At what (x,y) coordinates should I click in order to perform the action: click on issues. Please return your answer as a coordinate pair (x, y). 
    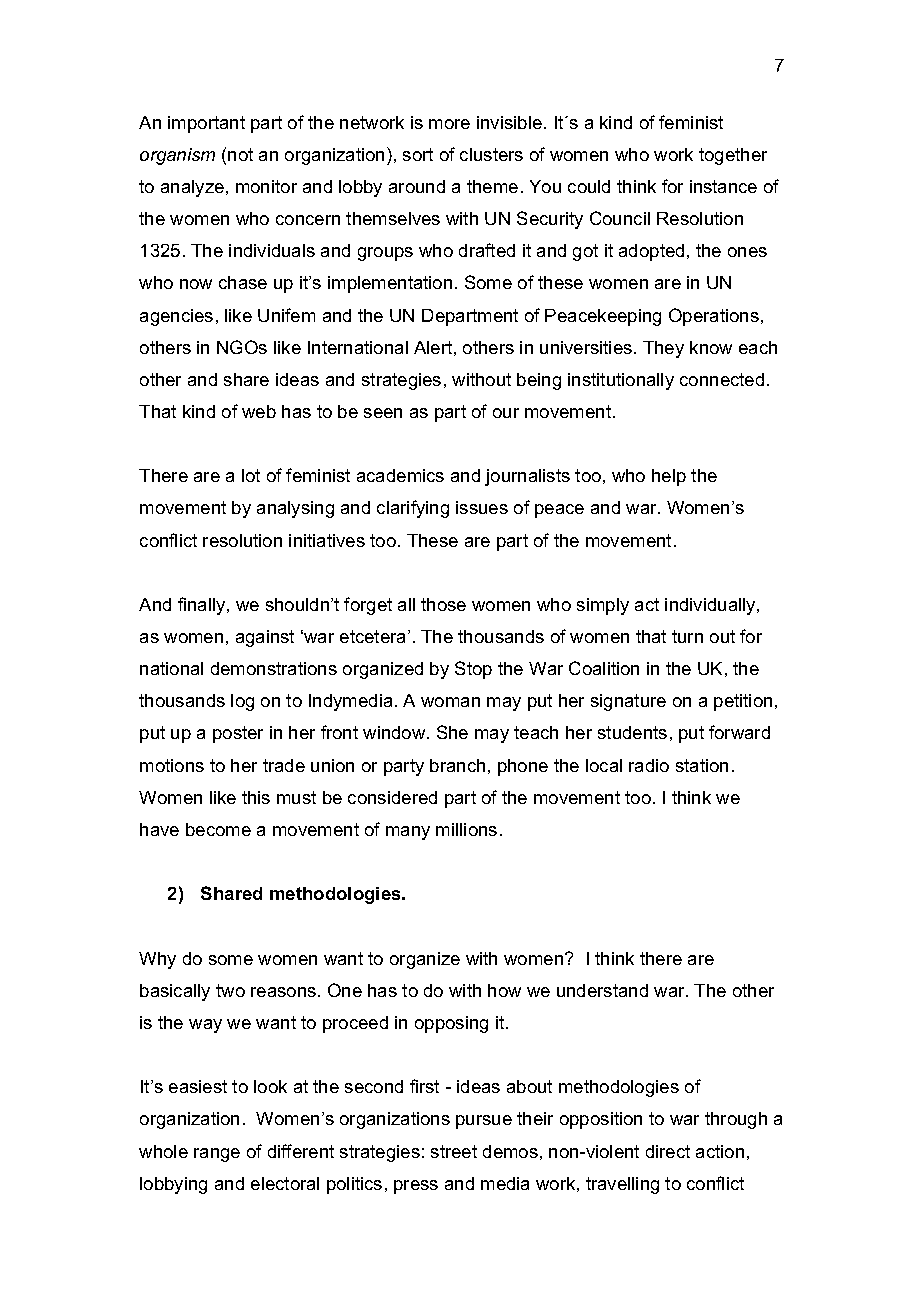
    Looking at the image, I should click on (482, 507).
